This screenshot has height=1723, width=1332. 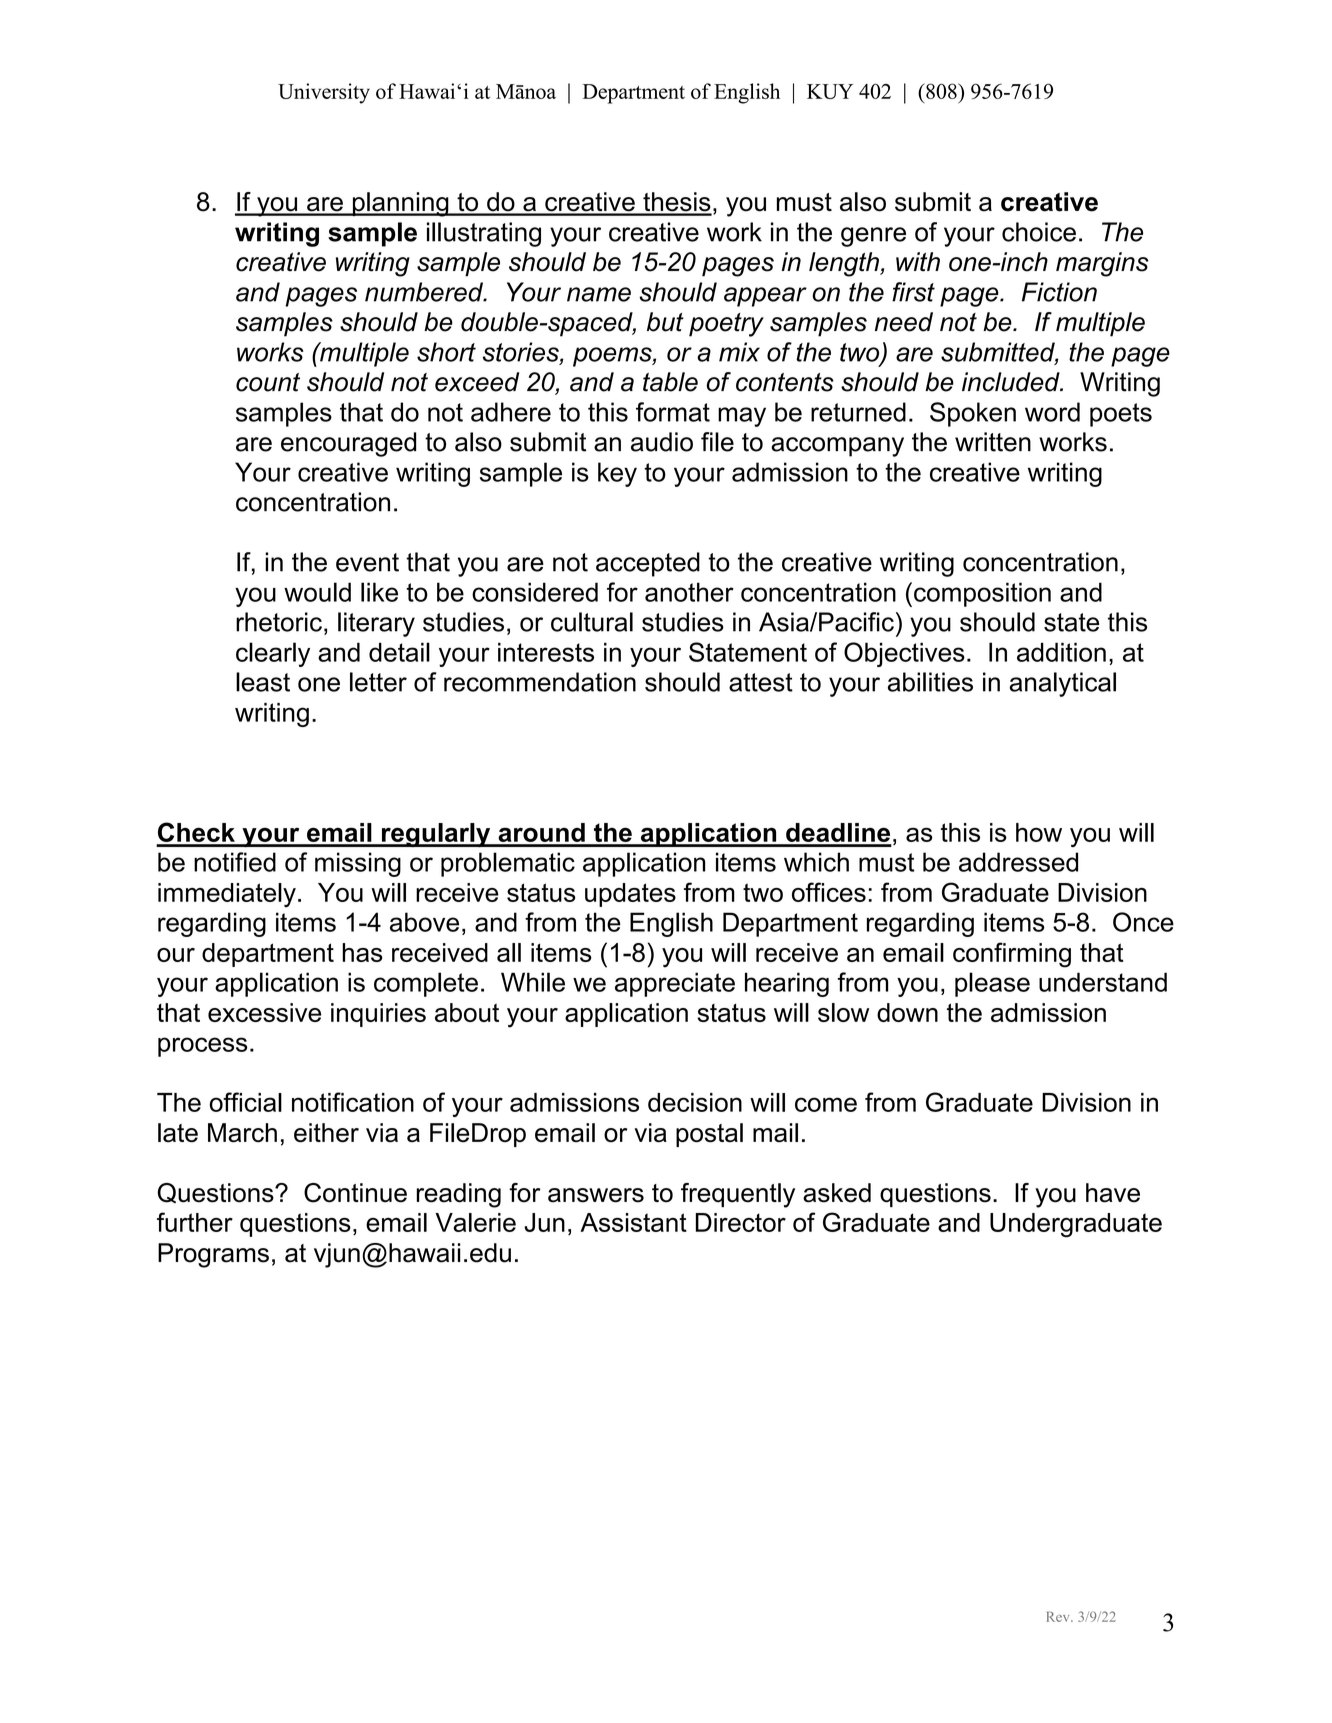 What do you see at coordinates (324, 93) in the screenshot?
I see `University` at bounding box center [324, 93].
